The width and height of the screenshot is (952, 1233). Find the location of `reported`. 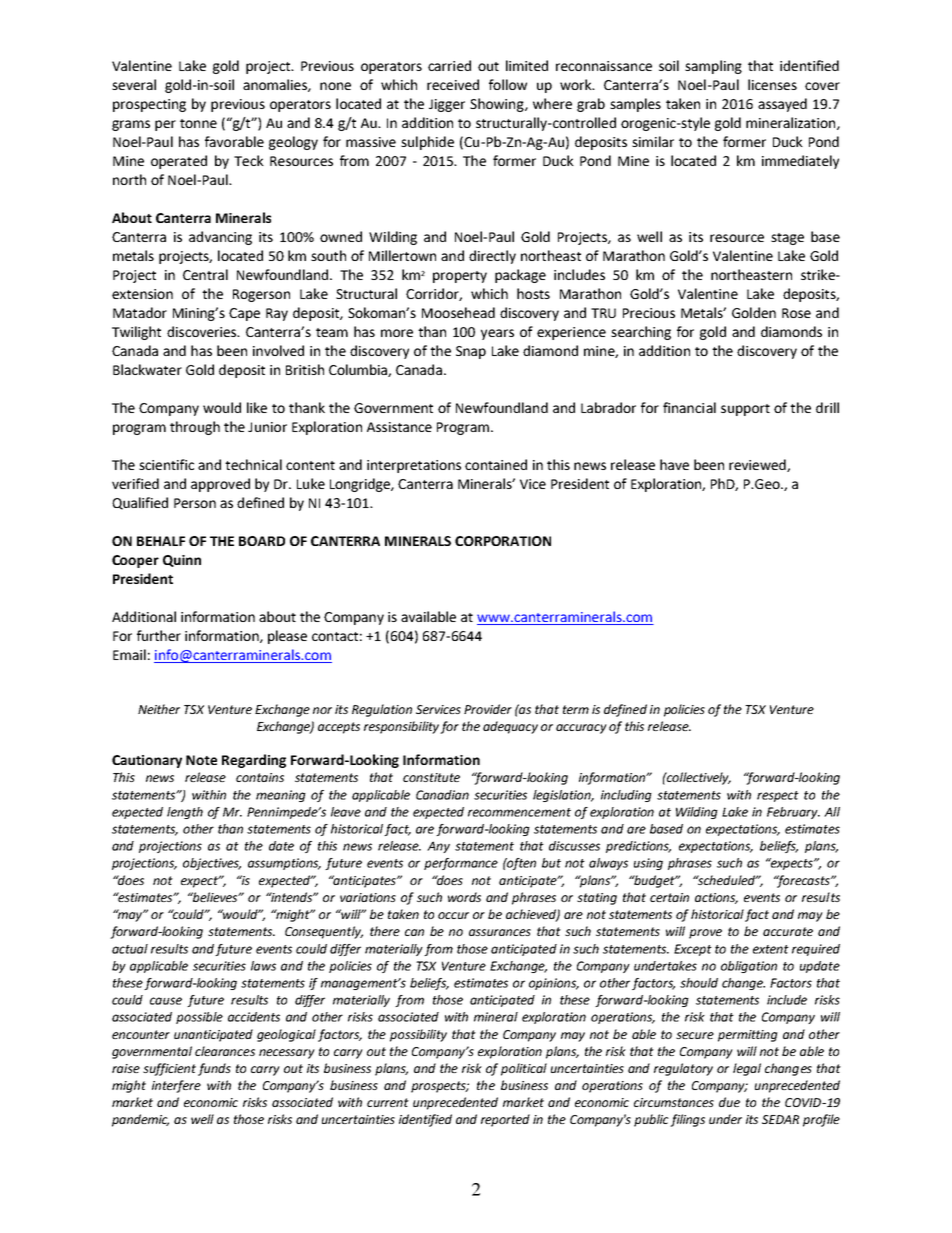

reported is located at coordinates (505, 1120).
